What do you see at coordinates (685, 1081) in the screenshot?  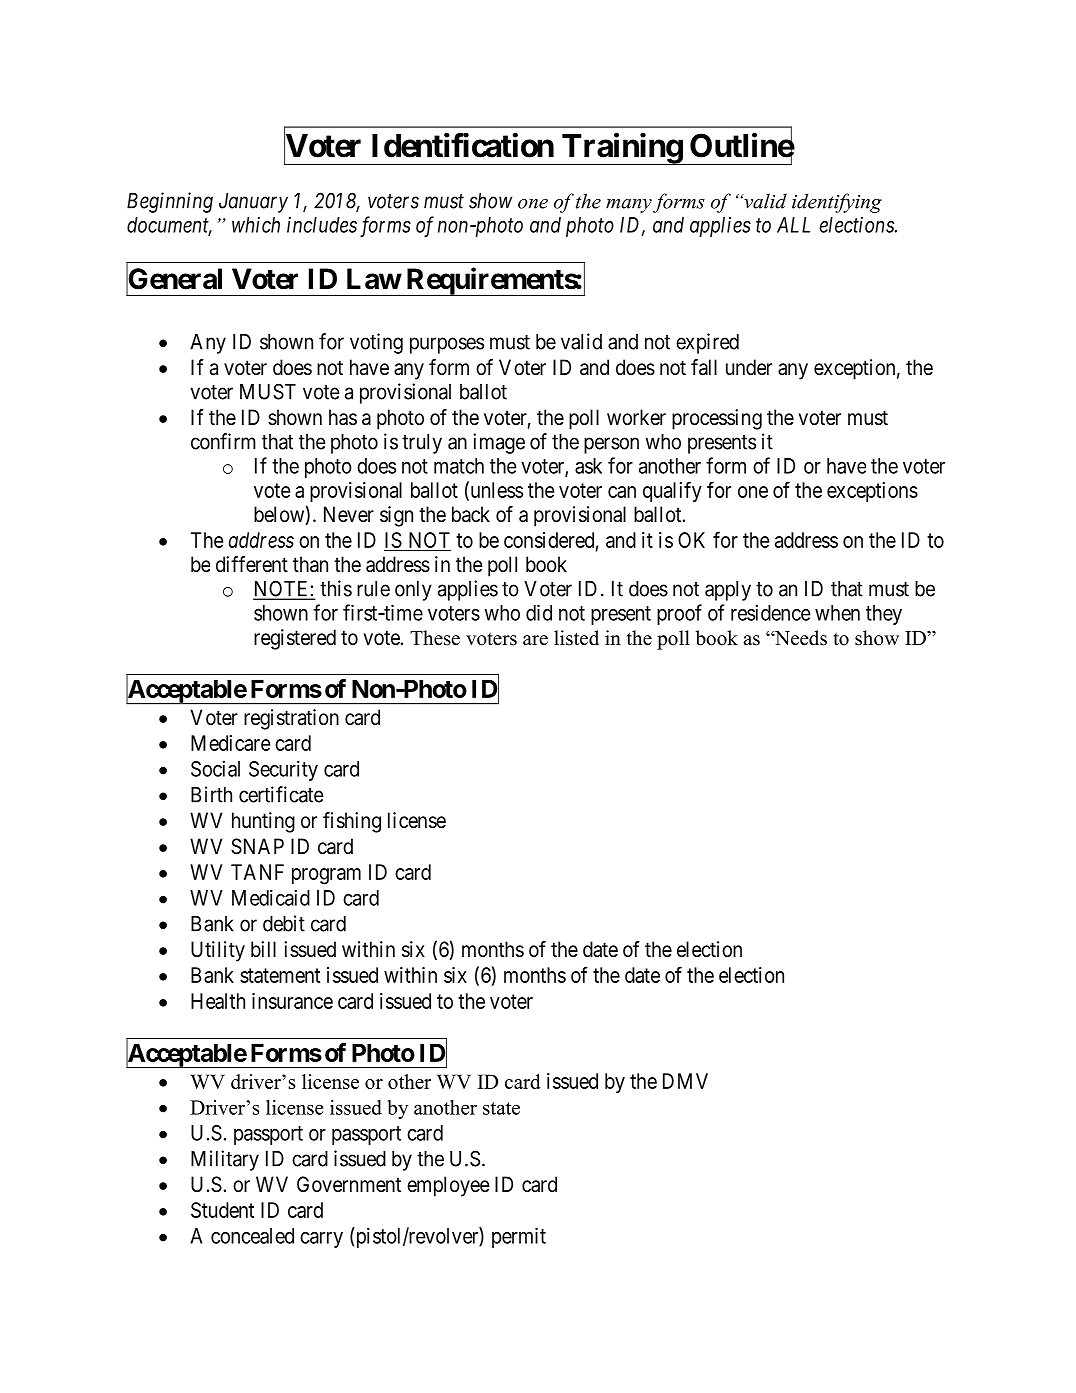 I see `DMV` at bounding box center [685, 1081].
